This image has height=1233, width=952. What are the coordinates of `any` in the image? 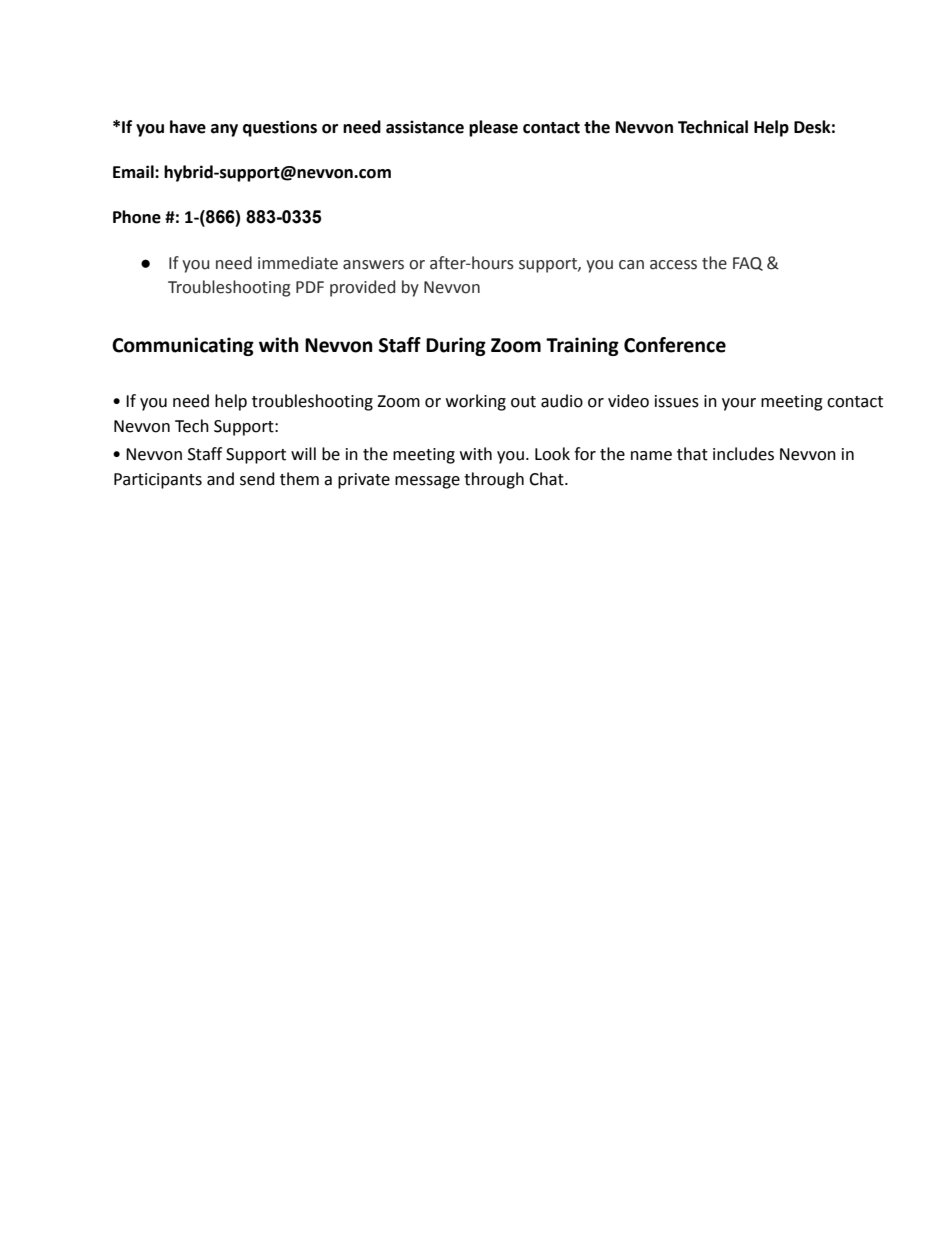 It's located at (224, 130).
